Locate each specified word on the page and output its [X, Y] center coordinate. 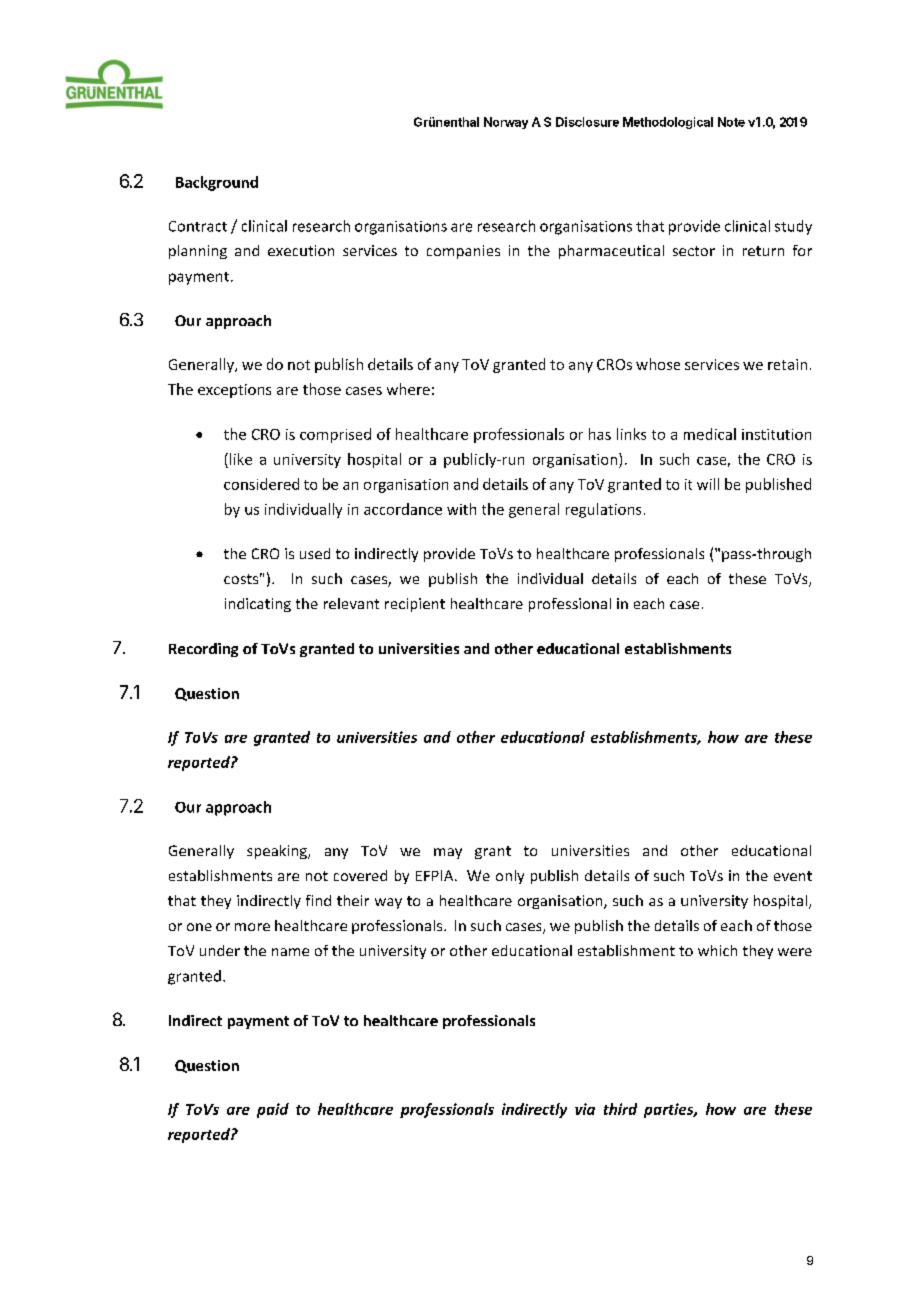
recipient [415, 605]
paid [273, 1110]
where [408, 389]
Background [217, 183]
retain [787, 364]
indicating [258, 605]
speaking [278, 852]
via [585, 1109]
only [510, 877]
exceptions [234, 391]
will [708, 484]
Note [731, 122]
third [620, 1109]
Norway [506, 123]
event [793, 876]
